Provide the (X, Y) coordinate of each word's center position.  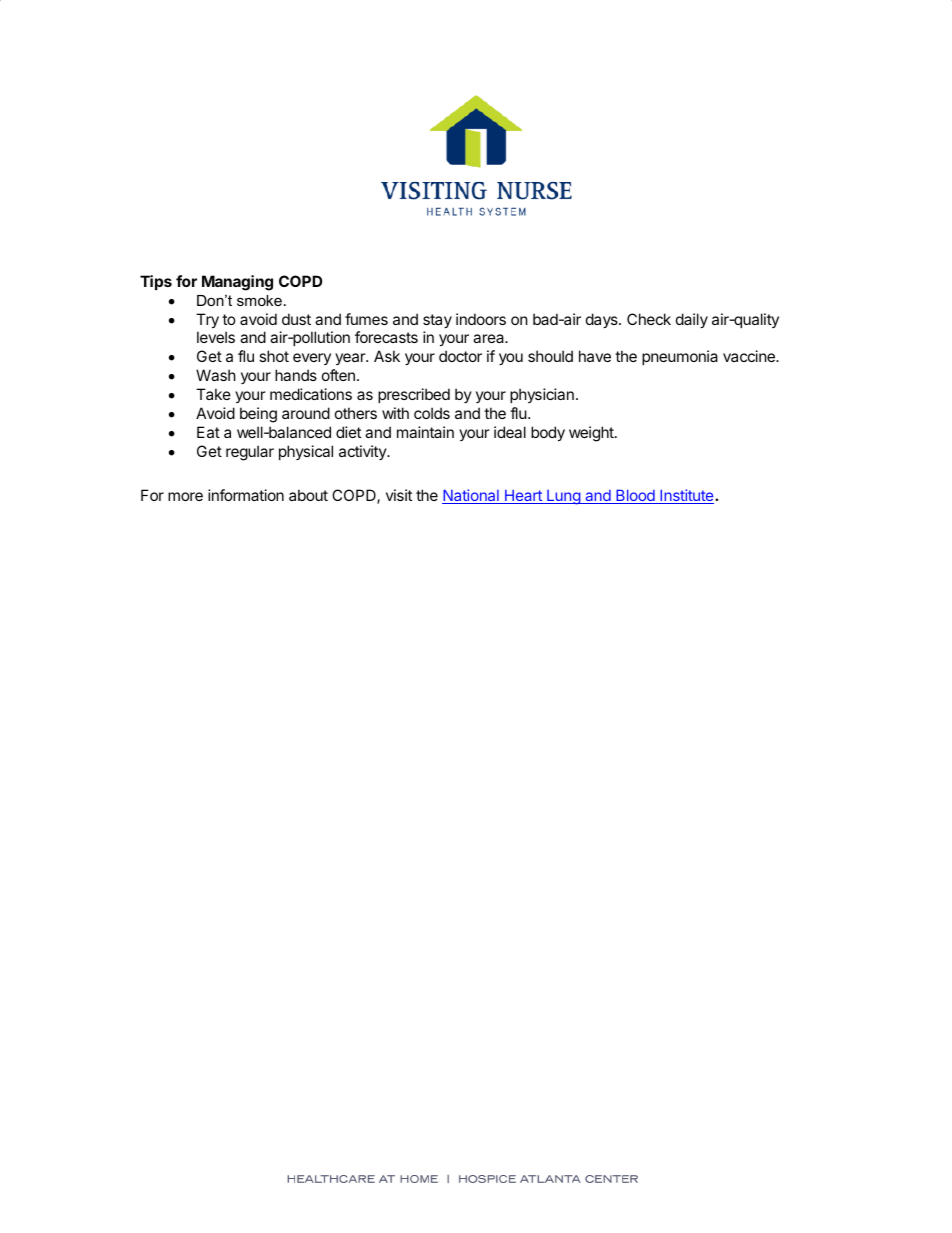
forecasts (386, 337)
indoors (481, 319)
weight (592, 434)
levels (216, 337)
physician (542, 395)
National (471, 496)
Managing (237, 283)
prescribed (414, 395)
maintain (425, 432)
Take (213, 394)
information (246, 495)
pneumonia (680, 357)
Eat (208, 432)
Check (649, 319)
